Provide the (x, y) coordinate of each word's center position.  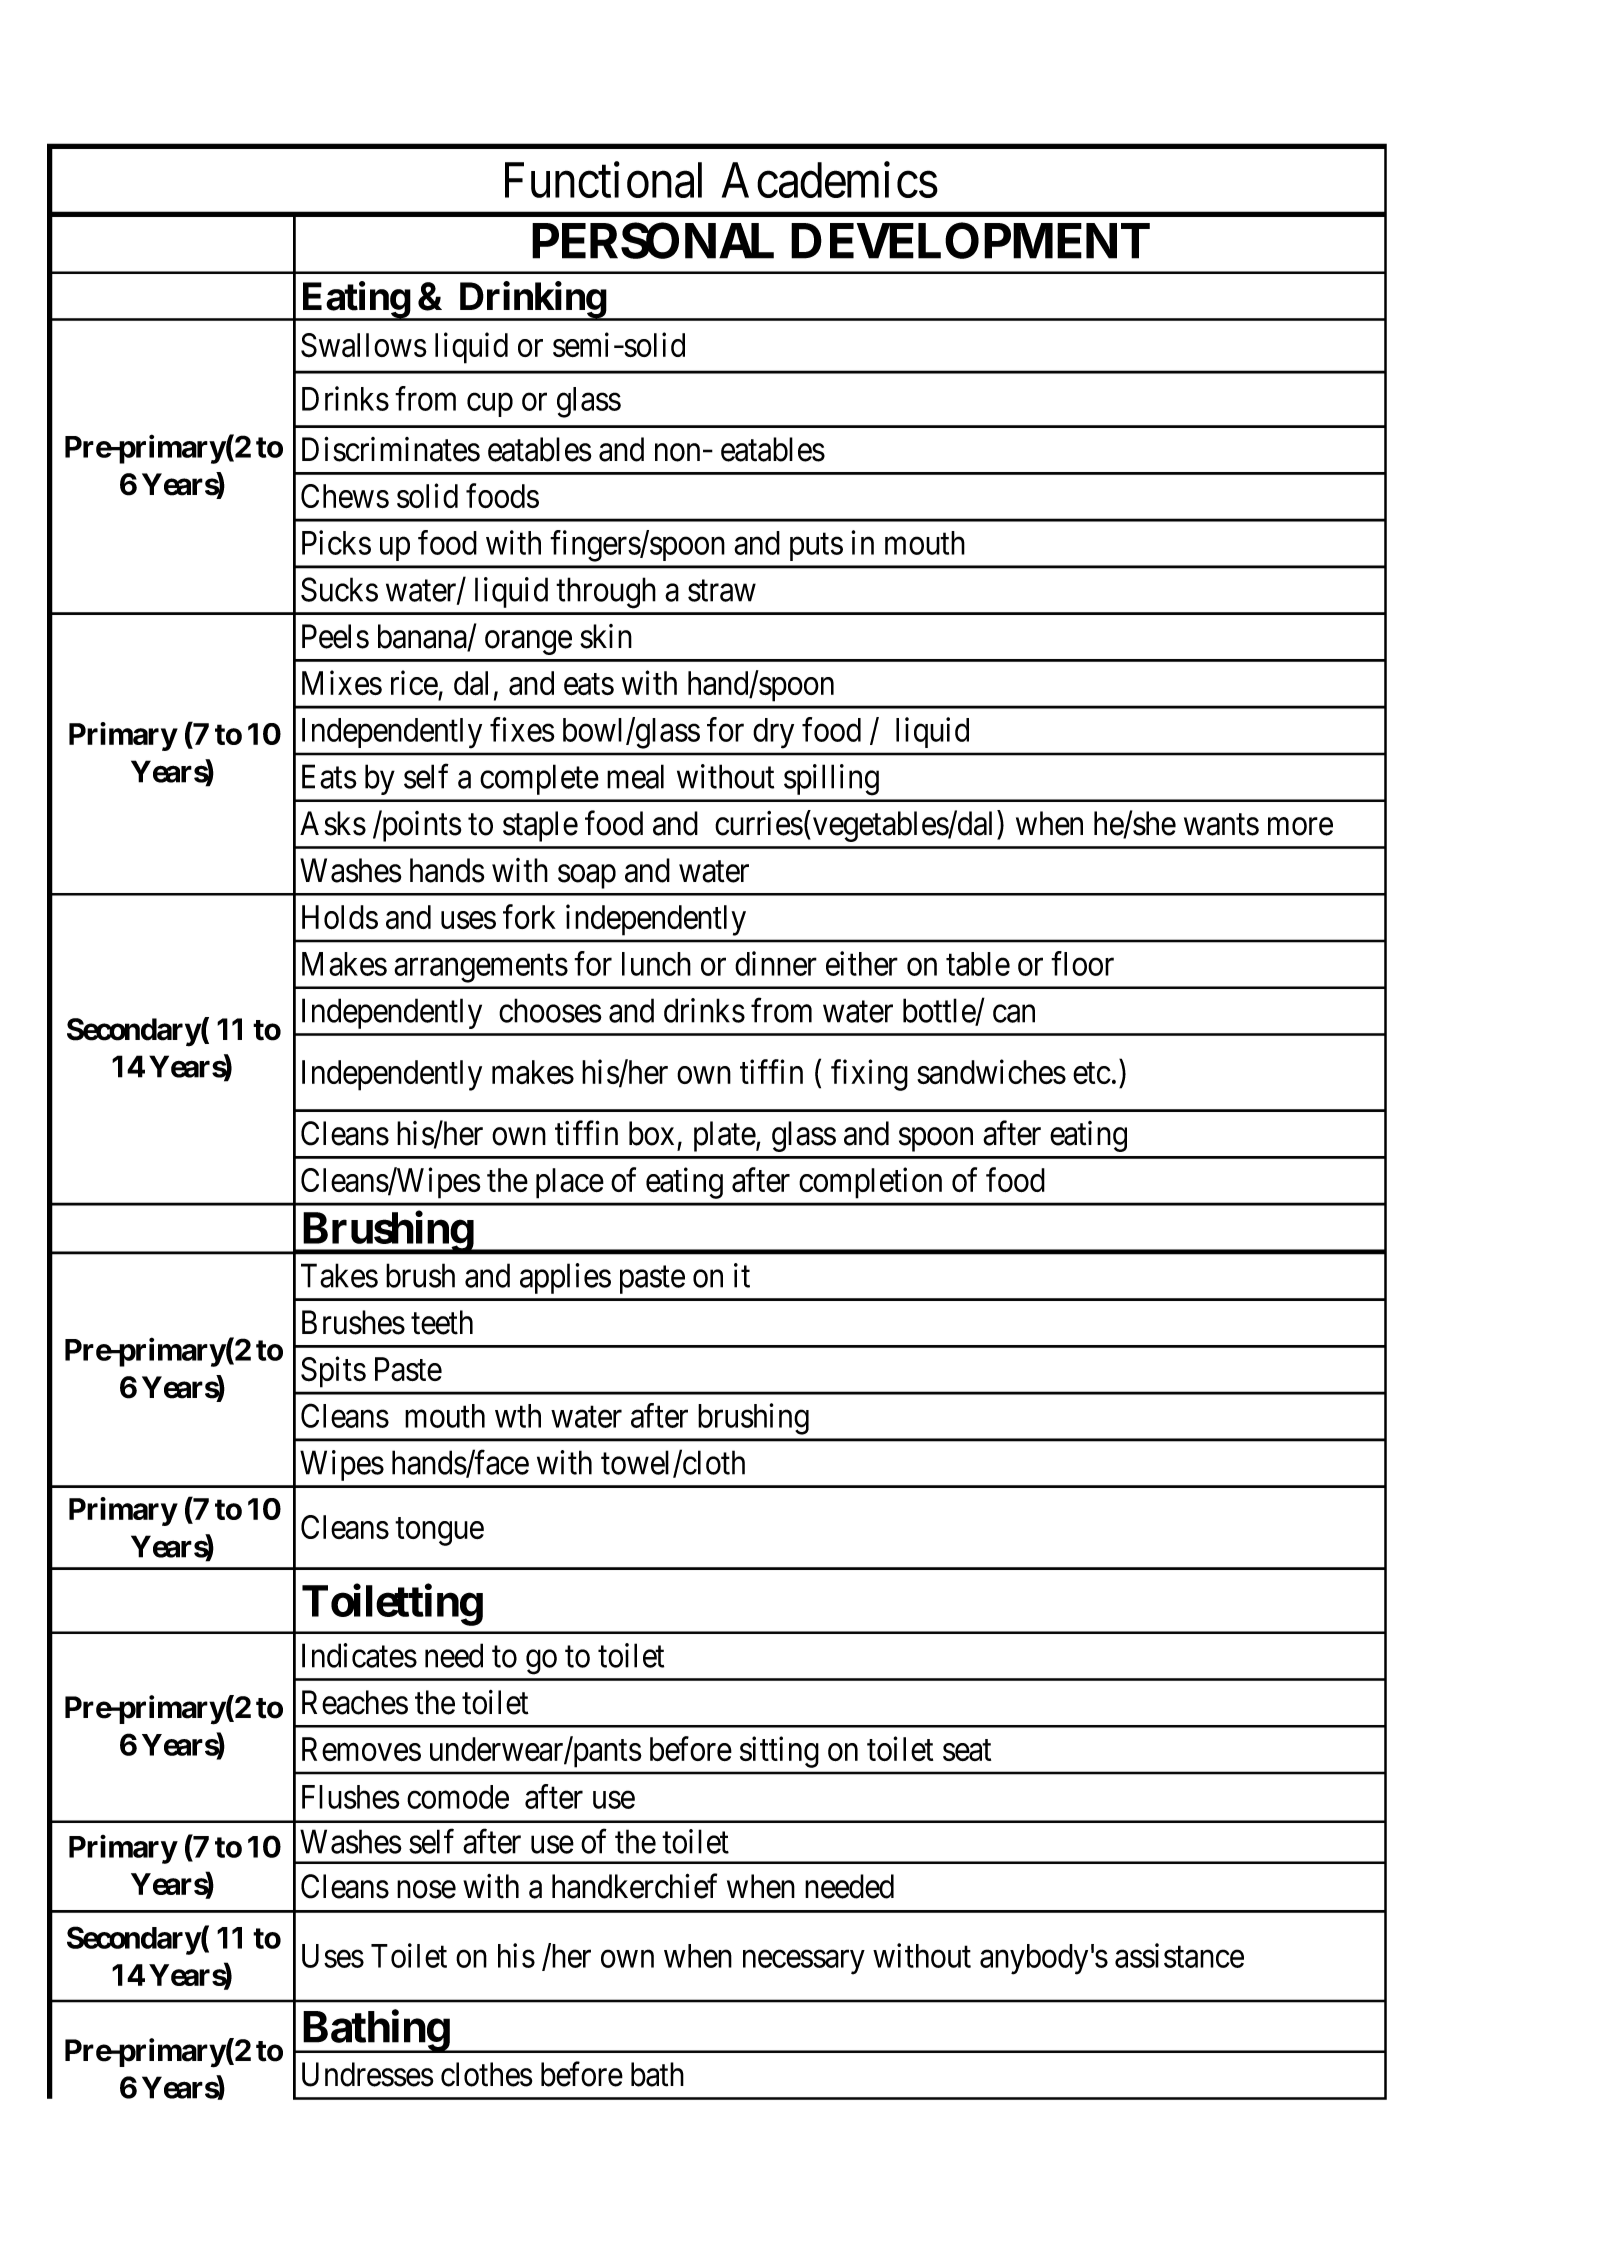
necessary (804, 1962)
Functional (603, 180)
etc (1092, 1073)
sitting (779, 1752)
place (570, 1183)
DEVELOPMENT (969, 240)
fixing (869, 1075)
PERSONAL (653, 240)
